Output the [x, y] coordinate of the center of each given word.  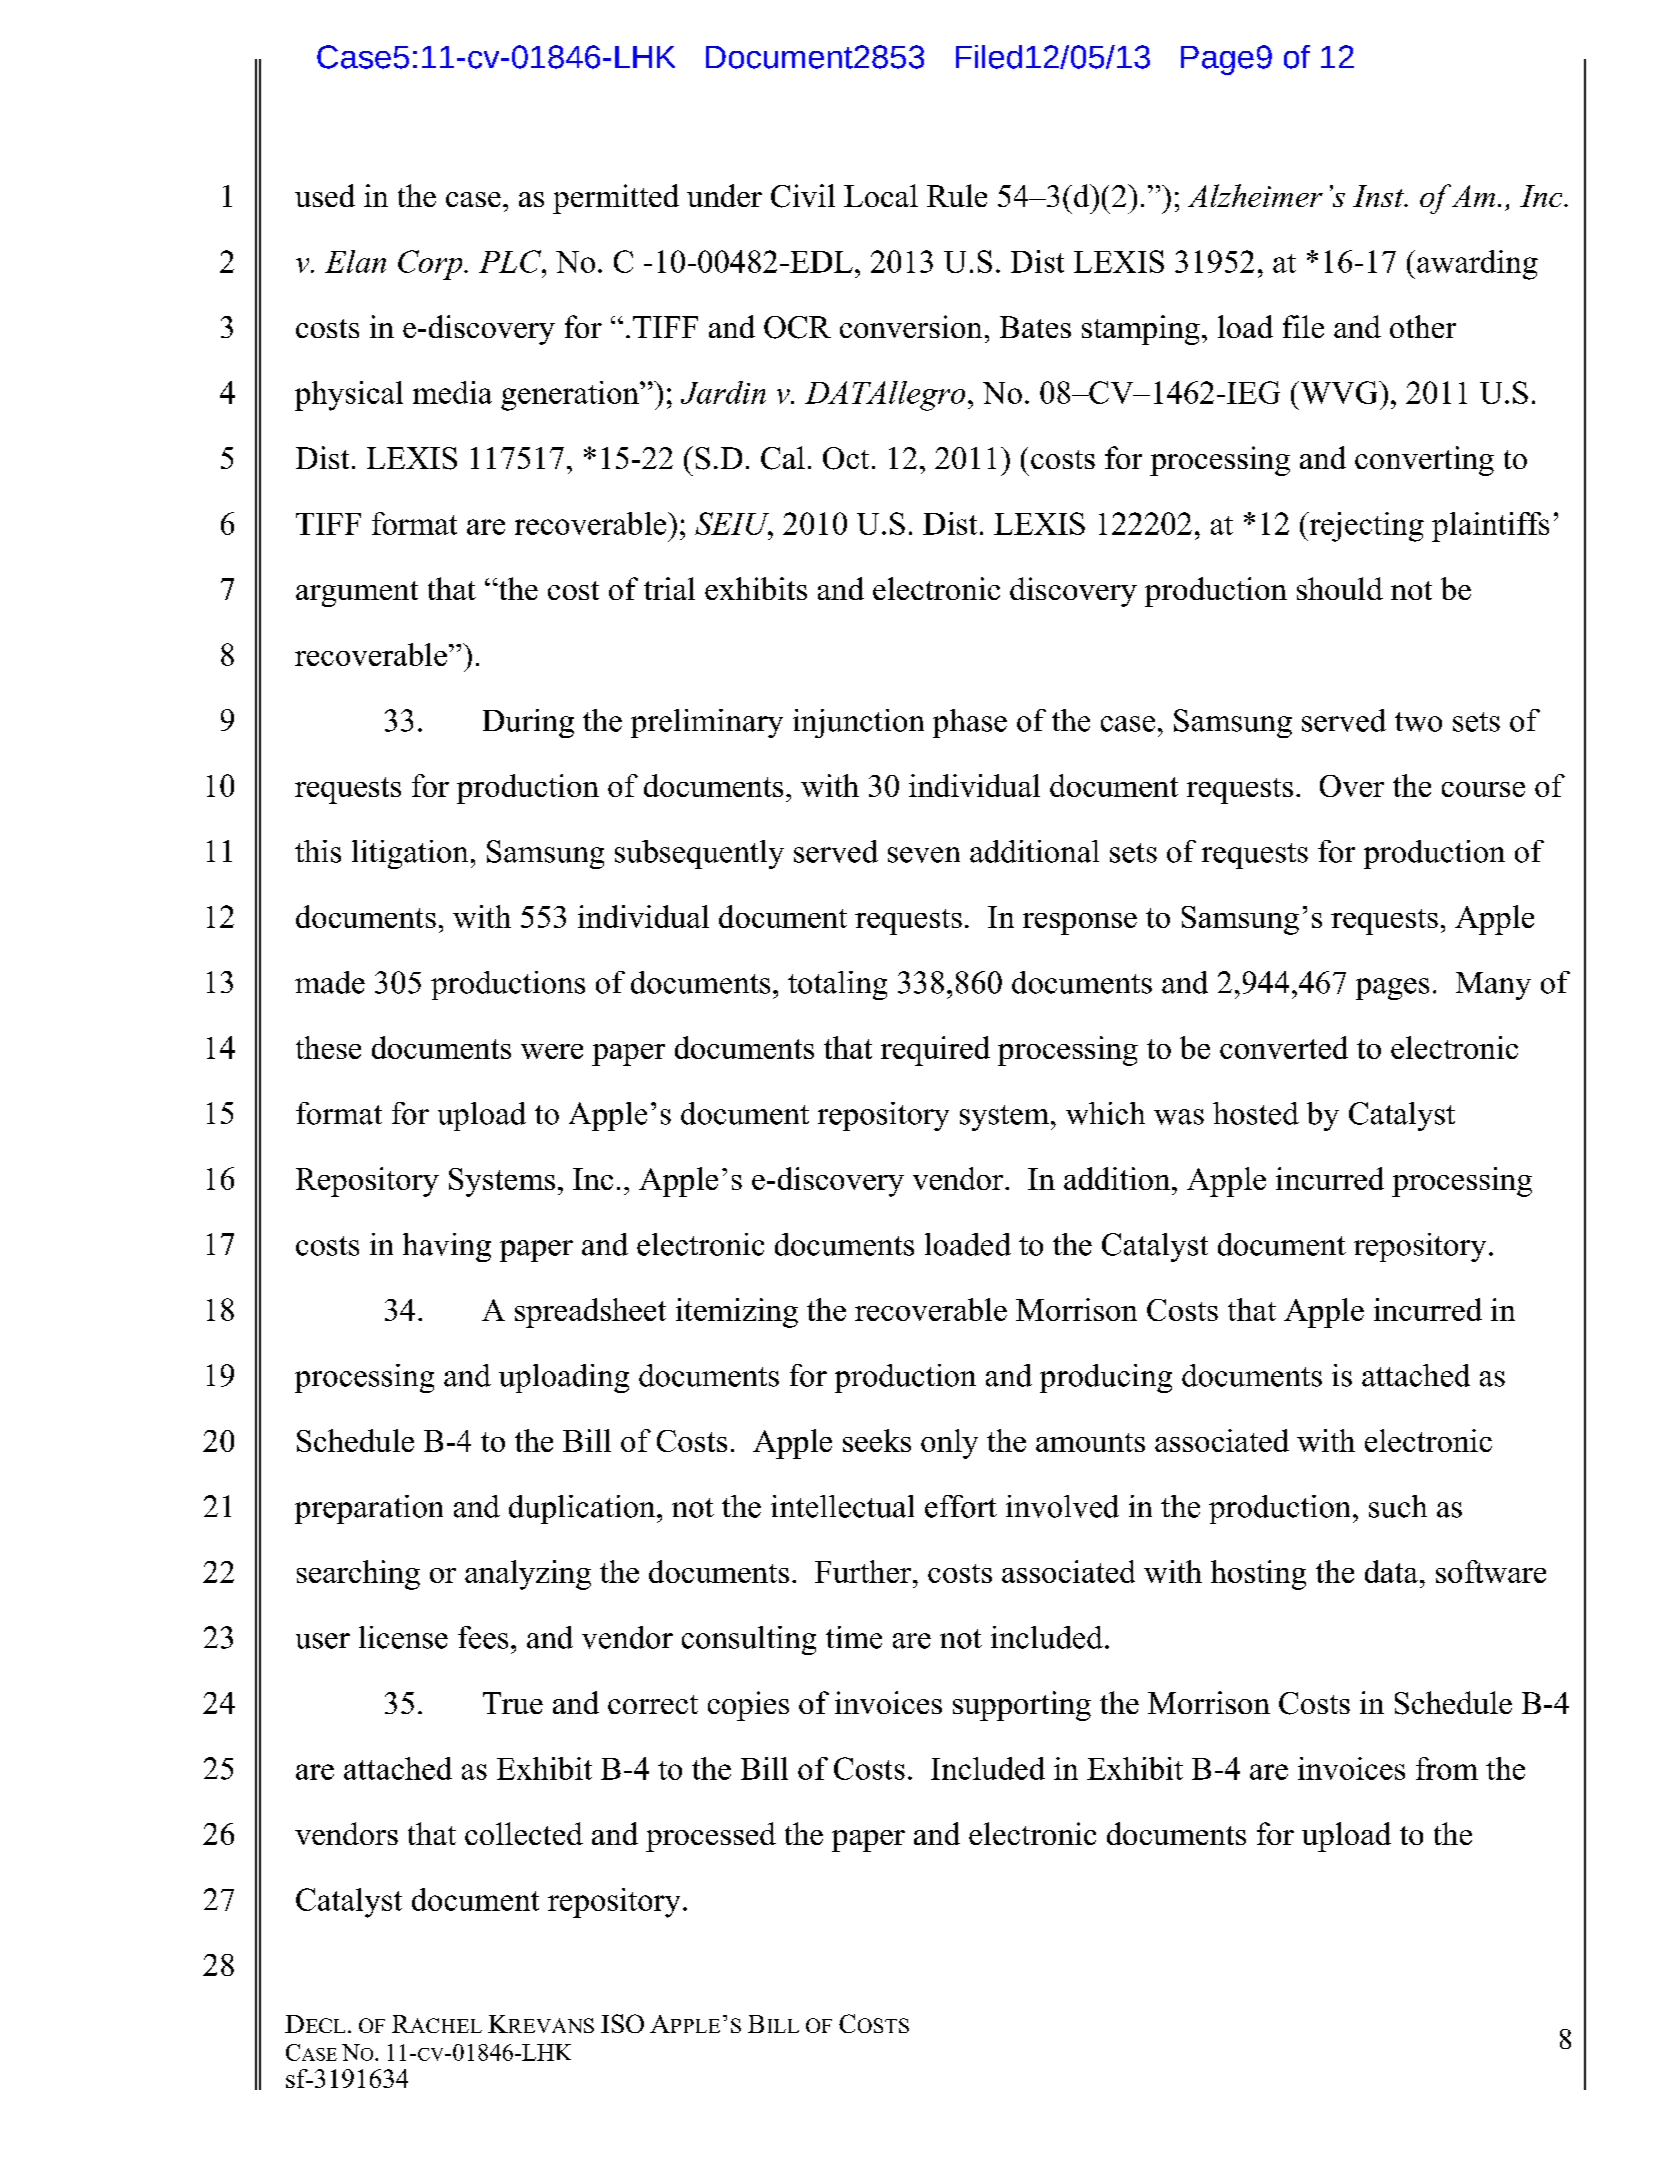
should [1340, 588]
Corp [431, 265]
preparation [369, 1509]
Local [881, 195]
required [935, 1051]
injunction [858, 723]
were [552, 1051]
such [1398, 1506]
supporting [1022, 1706]
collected [524, 1833]
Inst [1379, 196]
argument [357, 594]
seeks [877, 1440]
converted [1284, 1047]
